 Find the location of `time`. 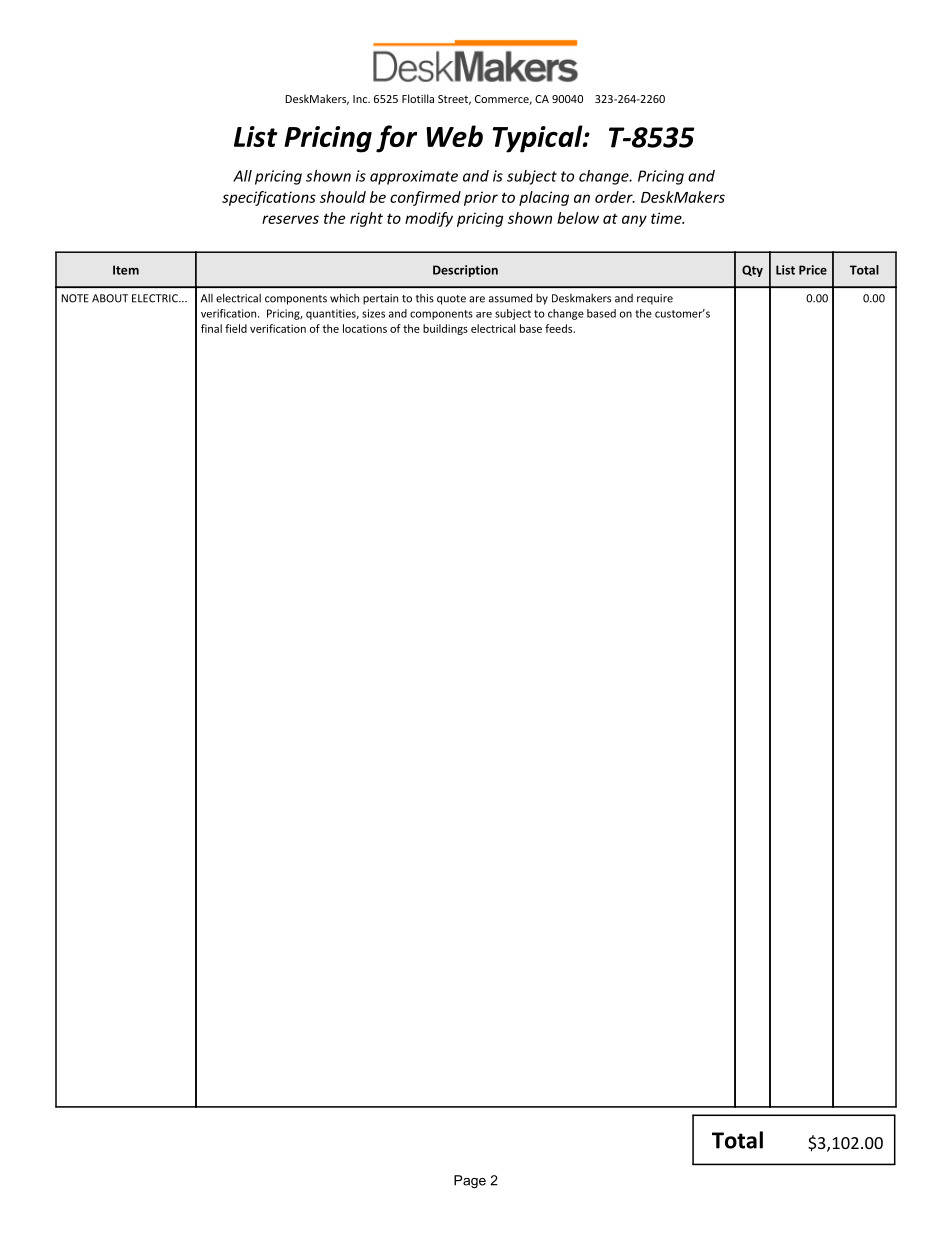

time is located at coordinates (667, 218).
